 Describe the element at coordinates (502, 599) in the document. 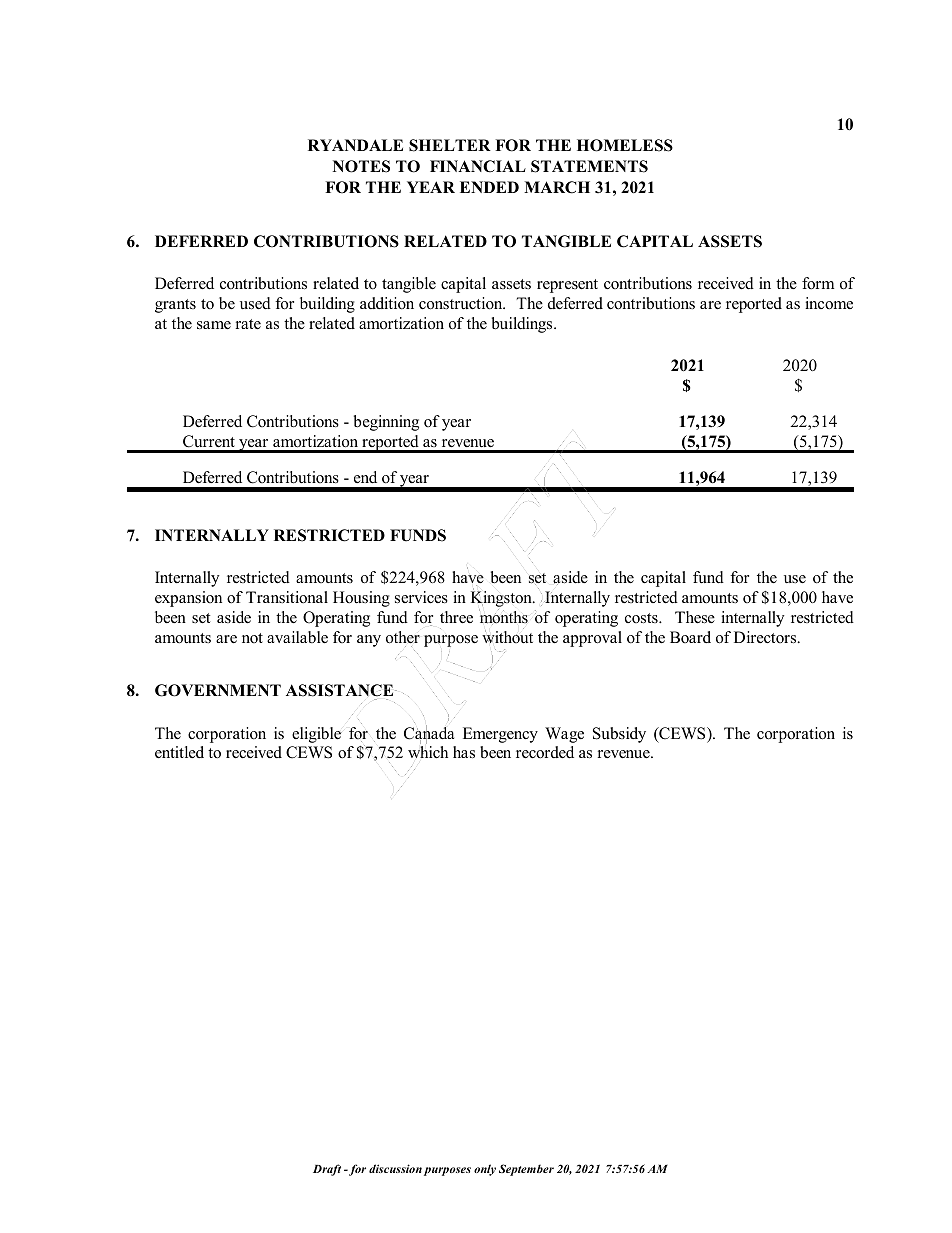

I see `Kingston` at that location.
